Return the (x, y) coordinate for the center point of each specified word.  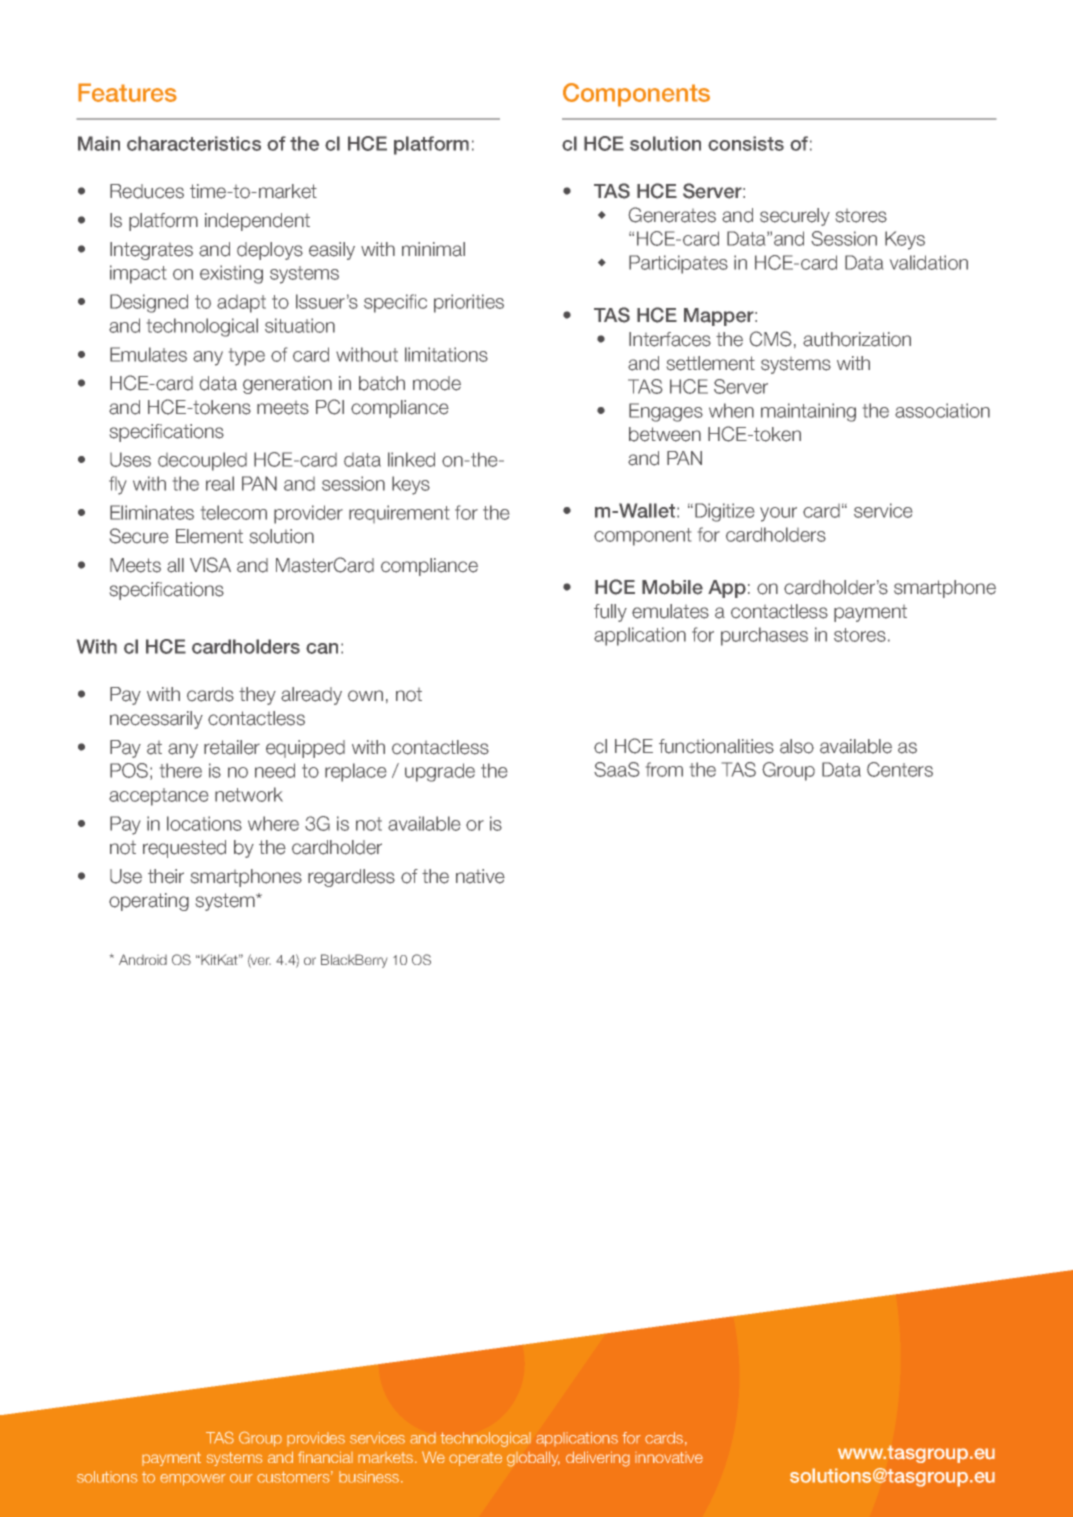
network (249, 794)
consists (746, 143)
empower (193, 1480)
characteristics (194, 143)
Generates (672, 215)
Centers (900, 769)
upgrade (440, 772)
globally (533, 1459)
